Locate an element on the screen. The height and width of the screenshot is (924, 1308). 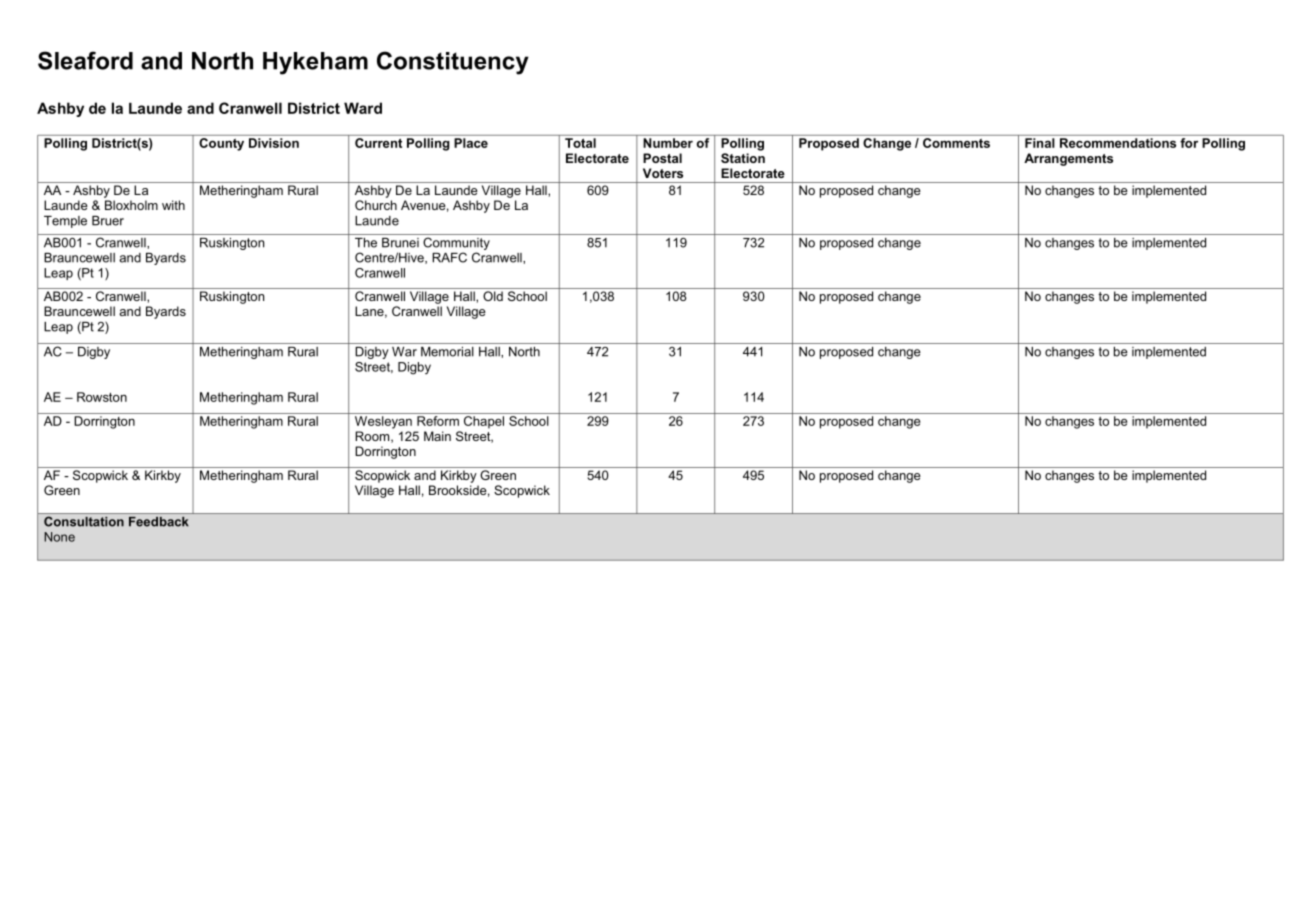
Reform is located at coordinates (438, 421).
